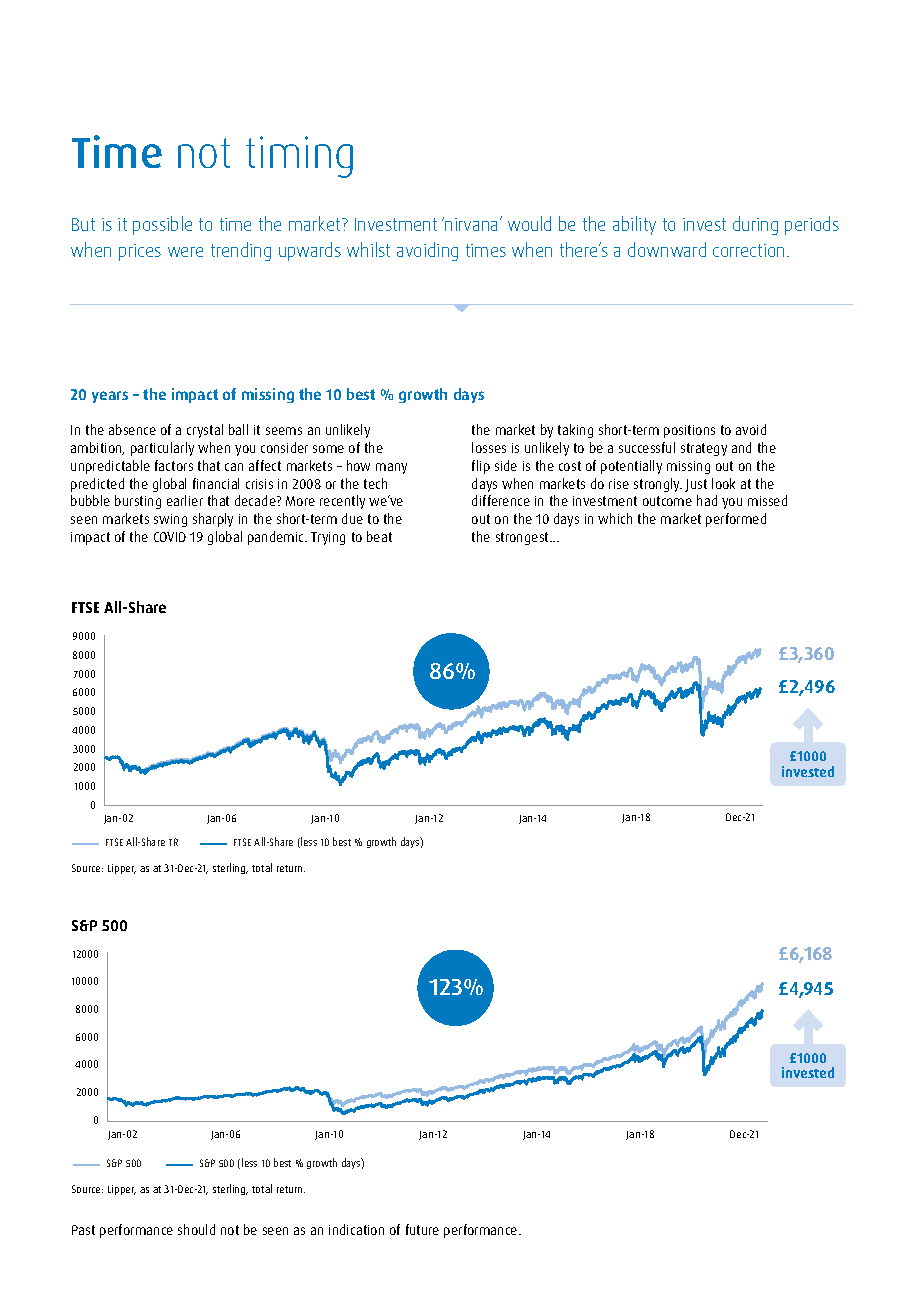 The width and height of the screenshot is (924, 1308). What do you see at coordinates (489, 447) in the screenshot?
I see `losses` at bounding box center [489, 447].
